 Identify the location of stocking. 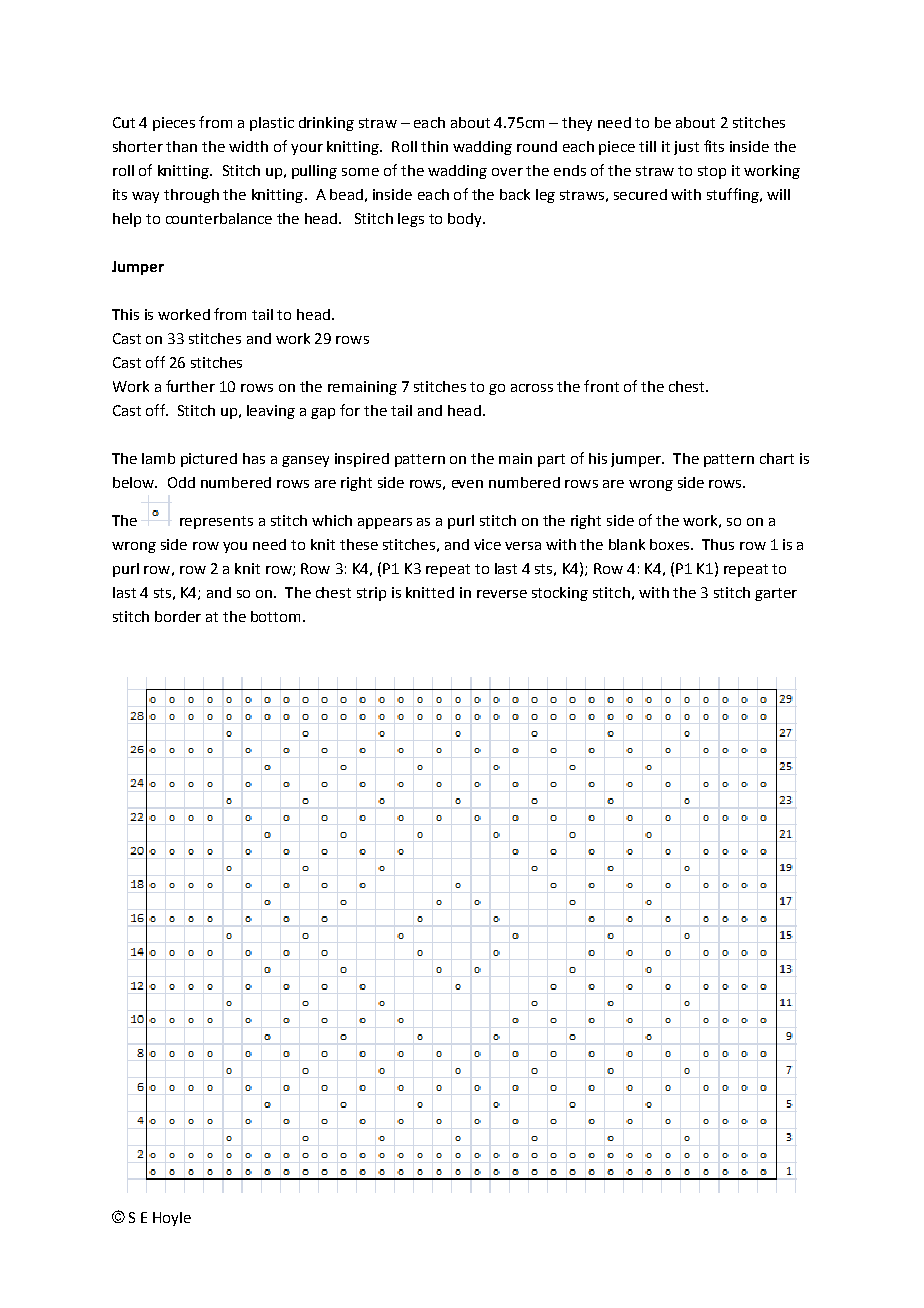
(560, 594).
